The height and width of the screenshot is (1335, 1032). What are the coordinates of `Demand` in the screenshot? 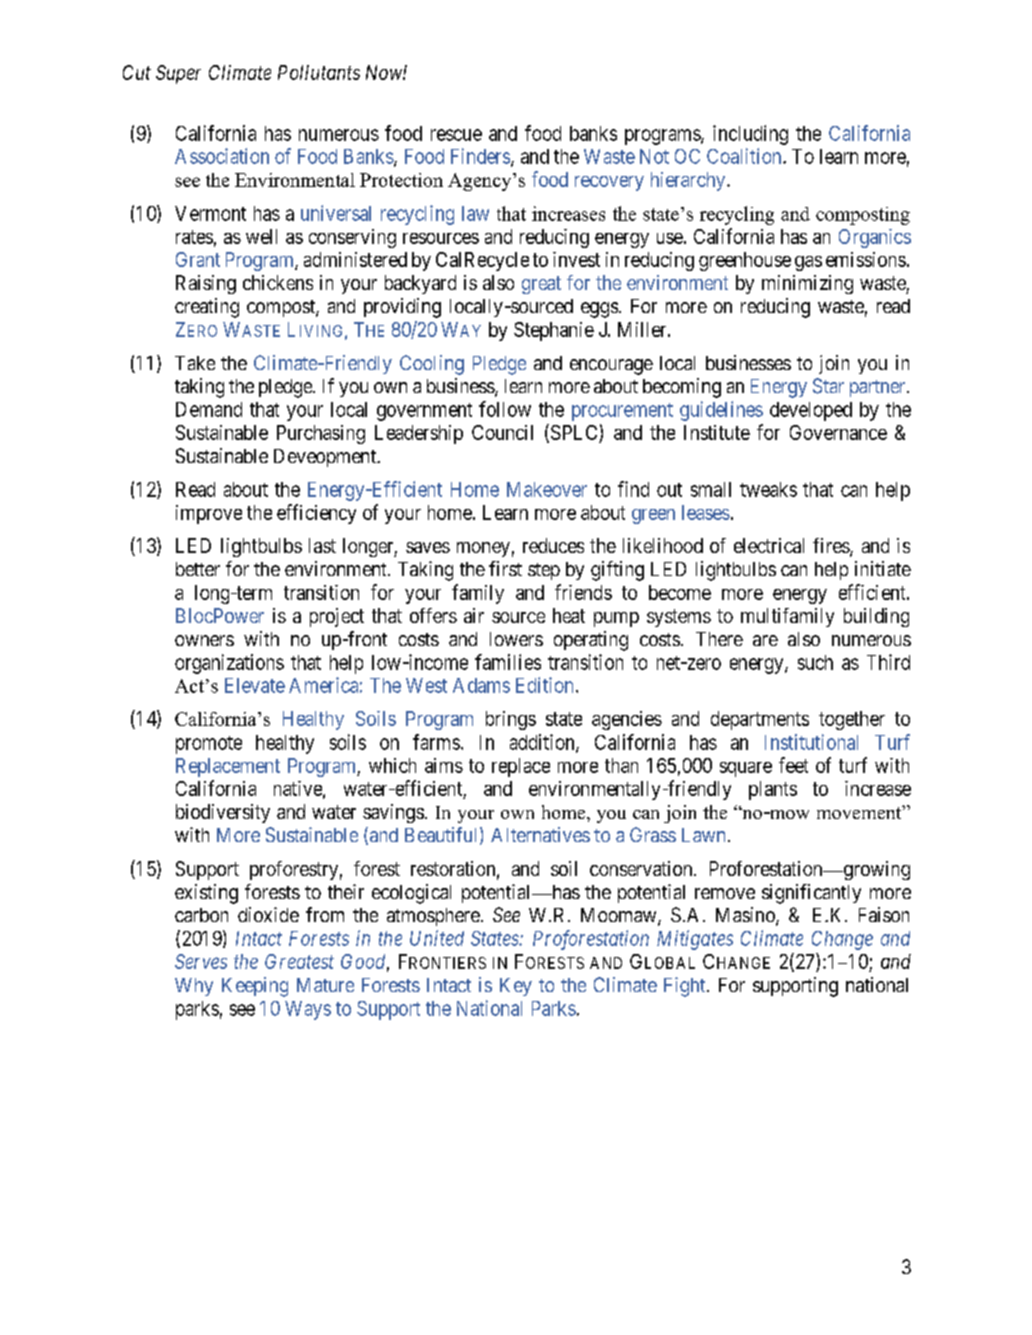 It's located at (209, 409).
